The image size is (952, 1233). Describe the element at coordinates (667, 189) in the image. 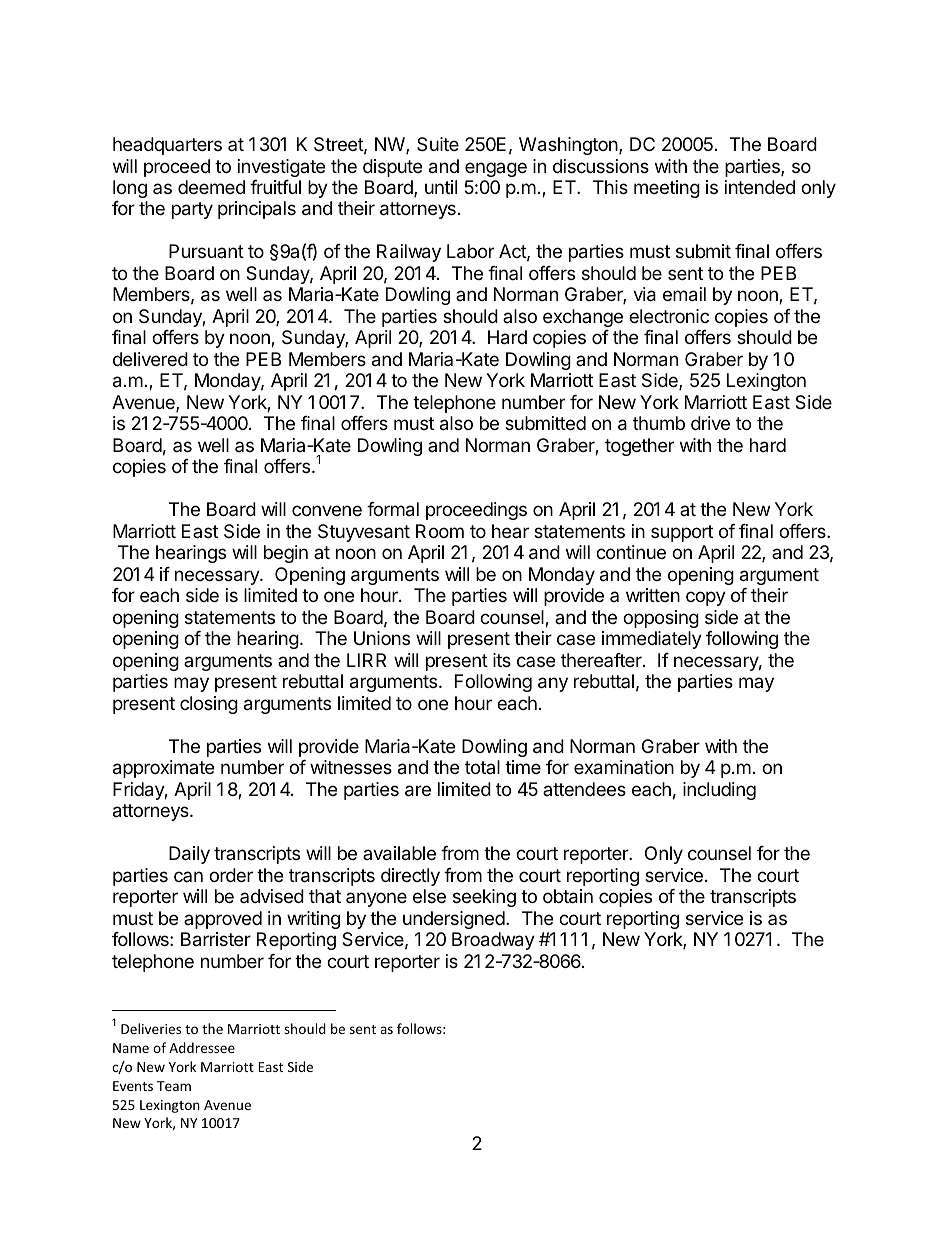

I see `meeting` at that location.
